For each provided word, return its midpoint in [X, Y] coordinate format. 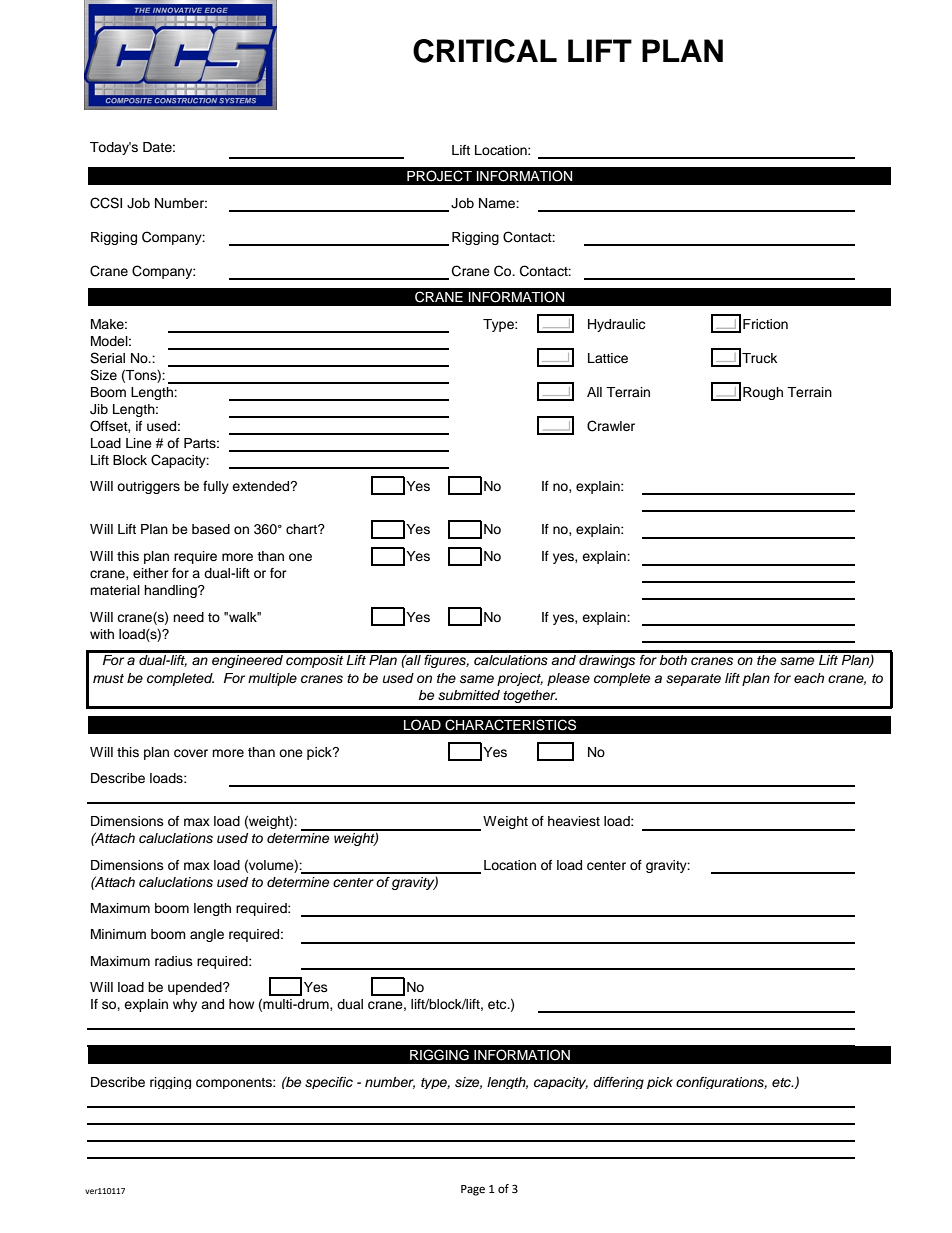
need [188, 617]
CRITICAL [485, 51]
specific [329, 1083]
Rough [763, 393]
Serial [107, 358]
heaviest [574, 821]
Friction [765, 324]
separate [693, 680]
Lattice [608, 358]
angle [207, 935]
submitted [469, 695]
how [241, 1004]
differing [618, 1083]
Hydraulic [616, 325]
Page [473, 1190]
